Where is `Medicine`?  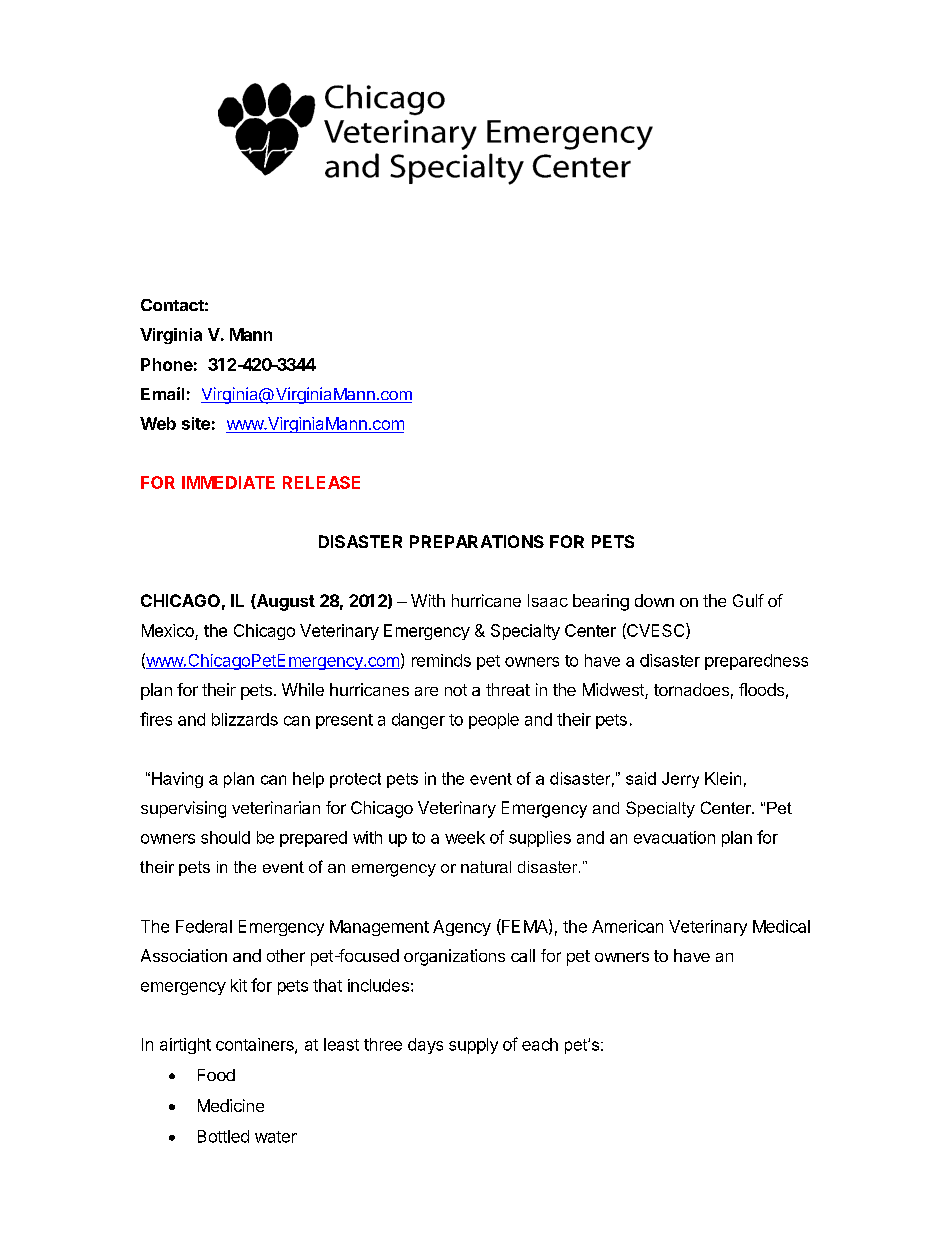 Medicine is located at coordinates (231, 1105).
